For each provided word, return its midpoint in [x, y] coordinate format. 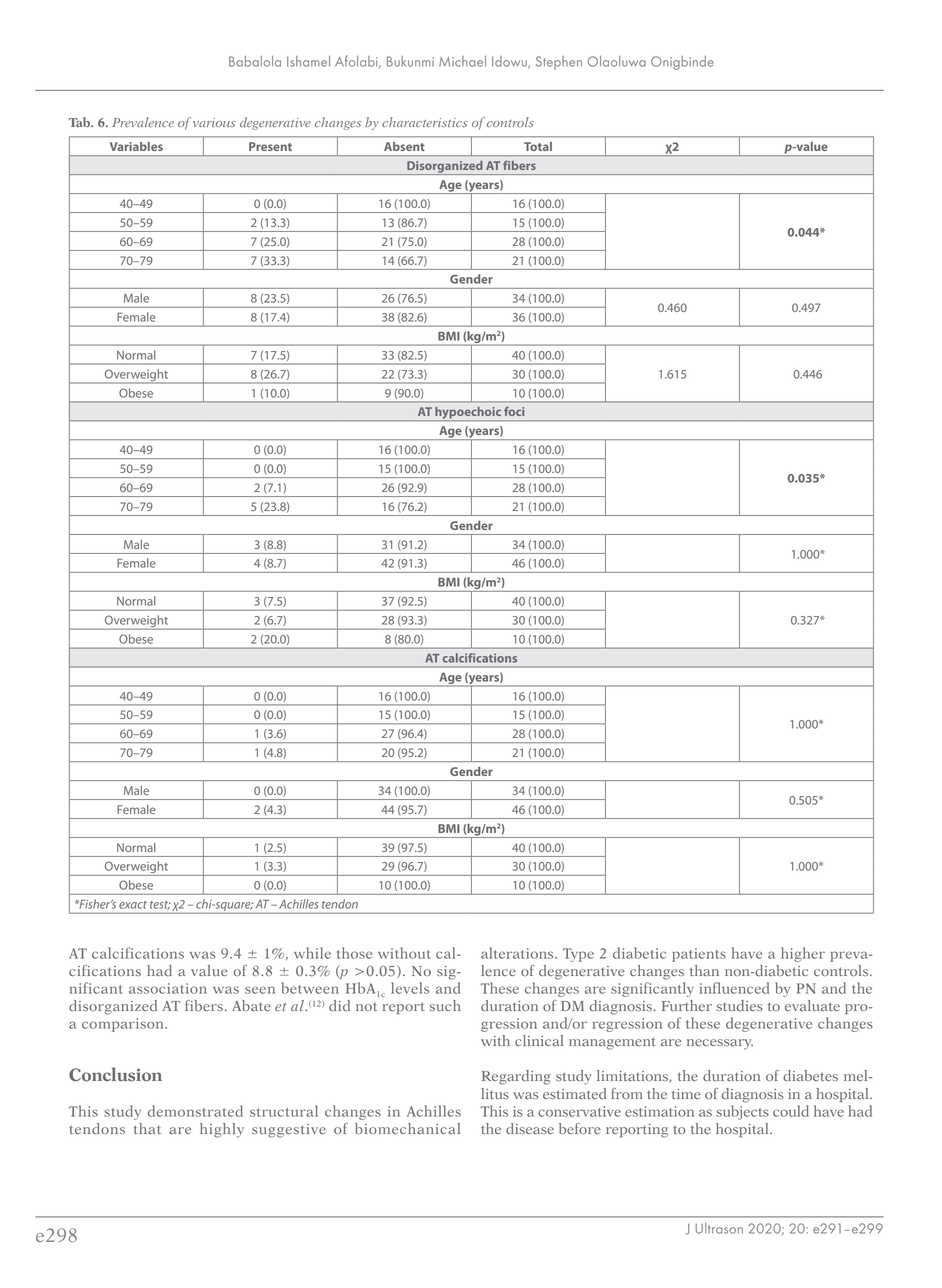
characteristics [425, 122]
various [214, 122]
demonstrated [195, 1111]
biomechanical [407, 1128]
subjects [742, 1112]
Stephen [559, 63]
